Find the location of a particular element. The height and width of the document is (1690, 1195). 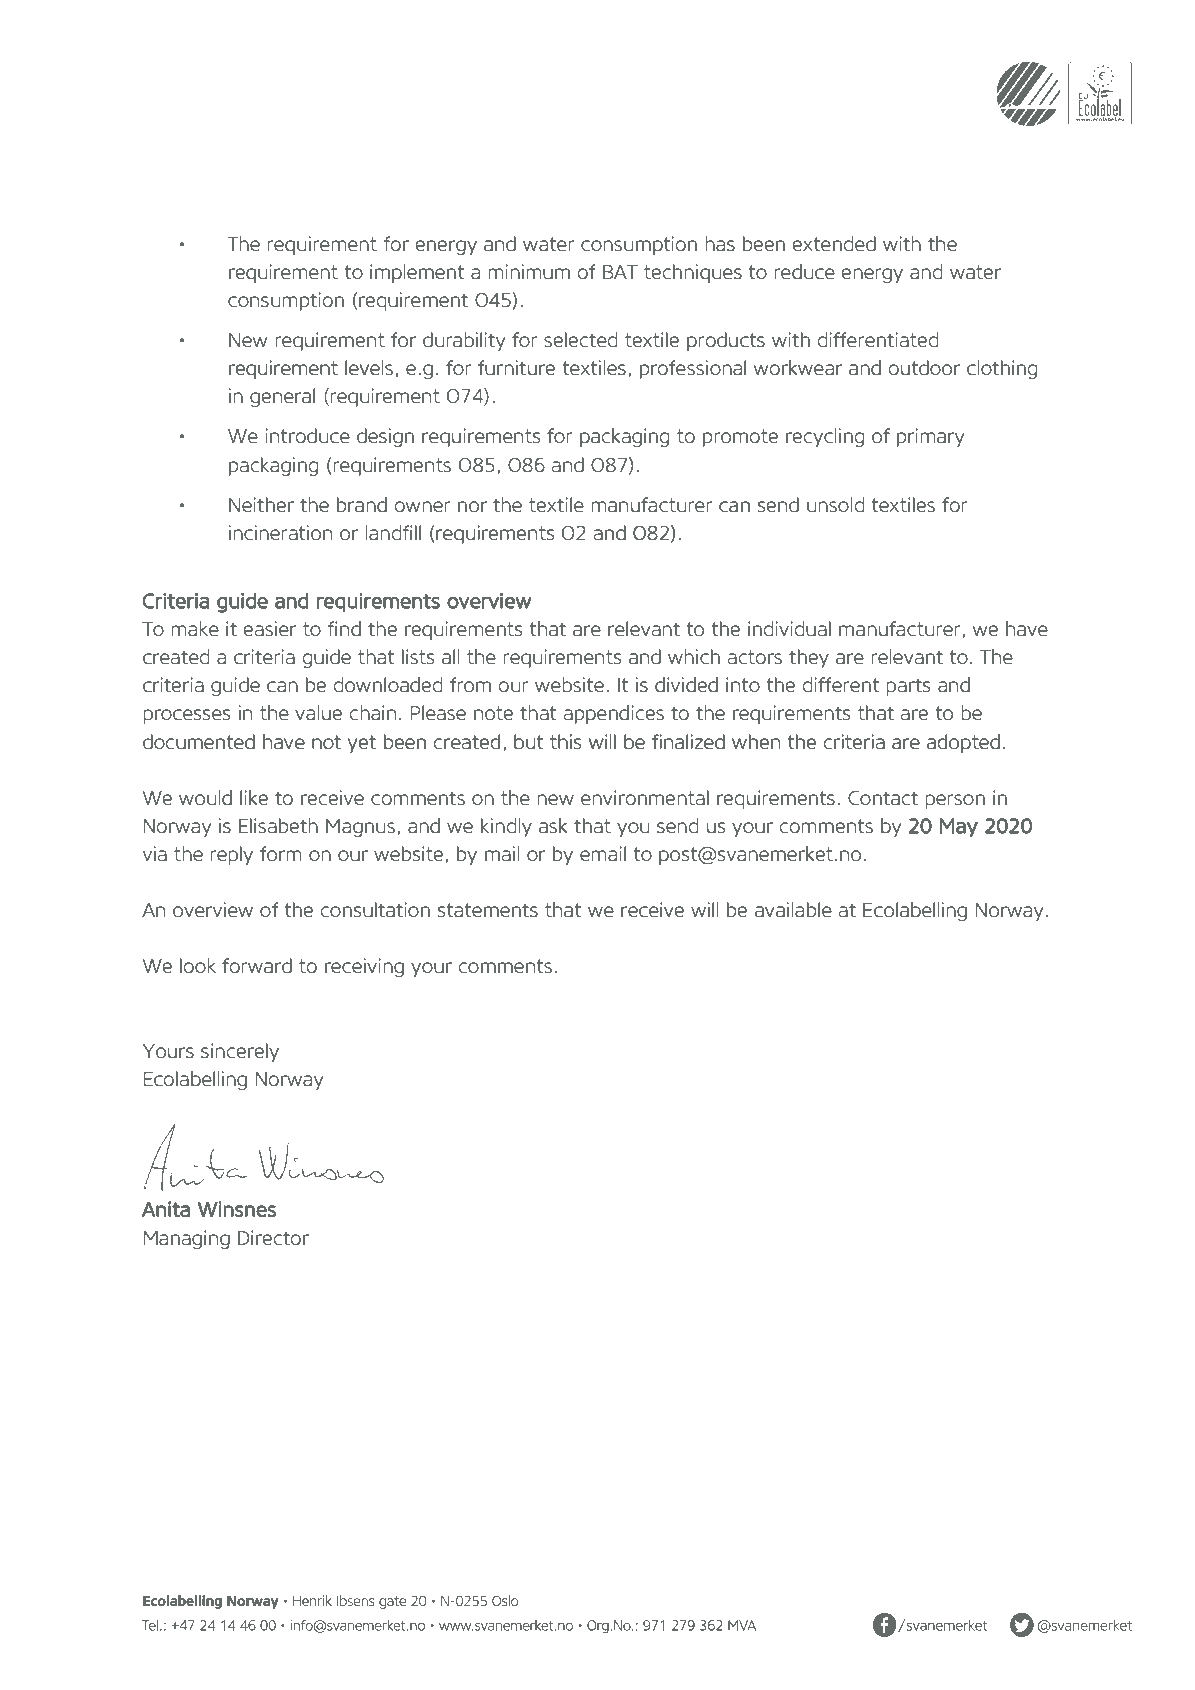

May is located at coordinates (959, 828).
